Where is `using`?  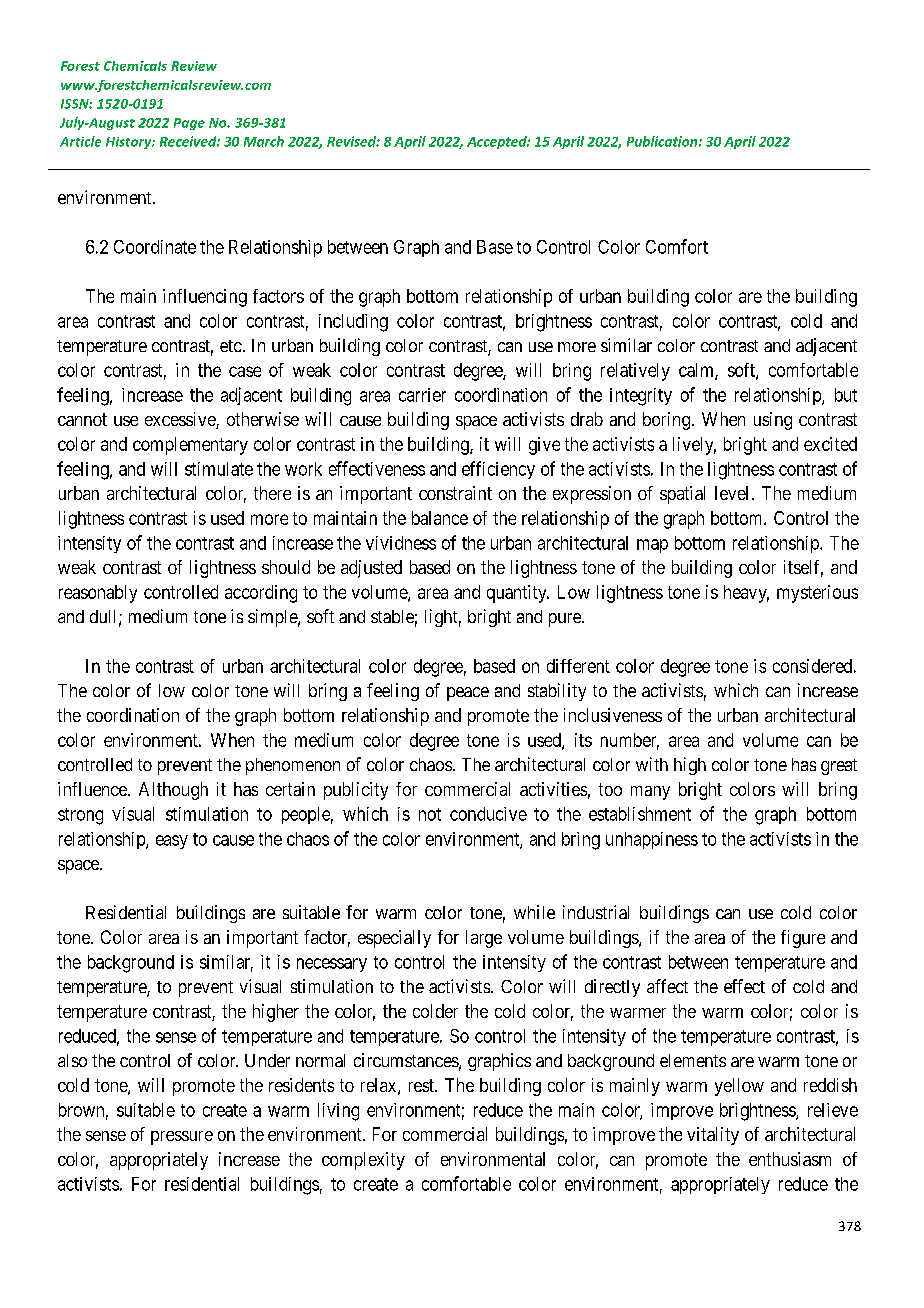
using is located at coordinates (773, 421).
